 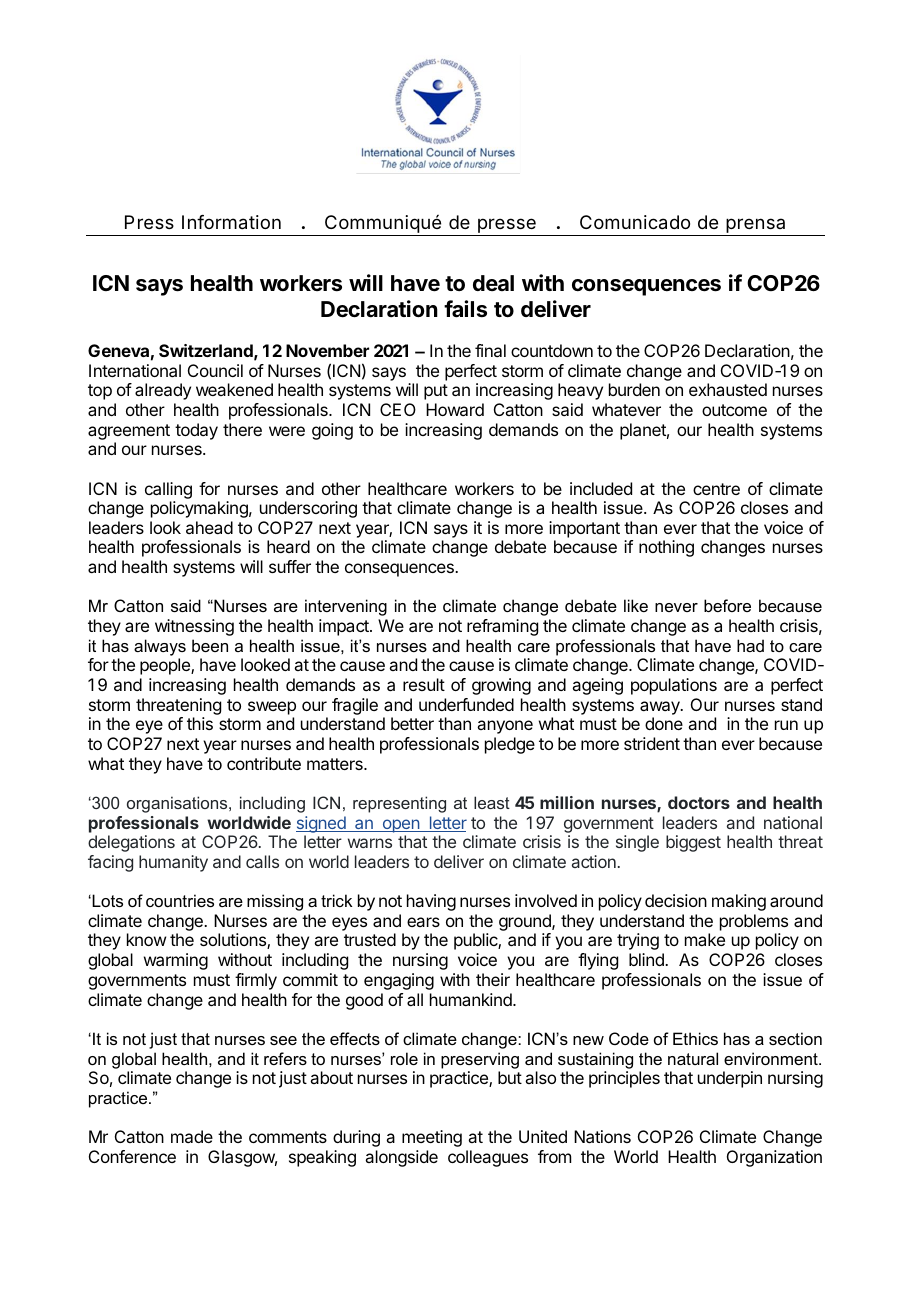 What do you see at coordinates (493, 283) in the screenshot?
I see `deal` at bounding box center [493, 283].
